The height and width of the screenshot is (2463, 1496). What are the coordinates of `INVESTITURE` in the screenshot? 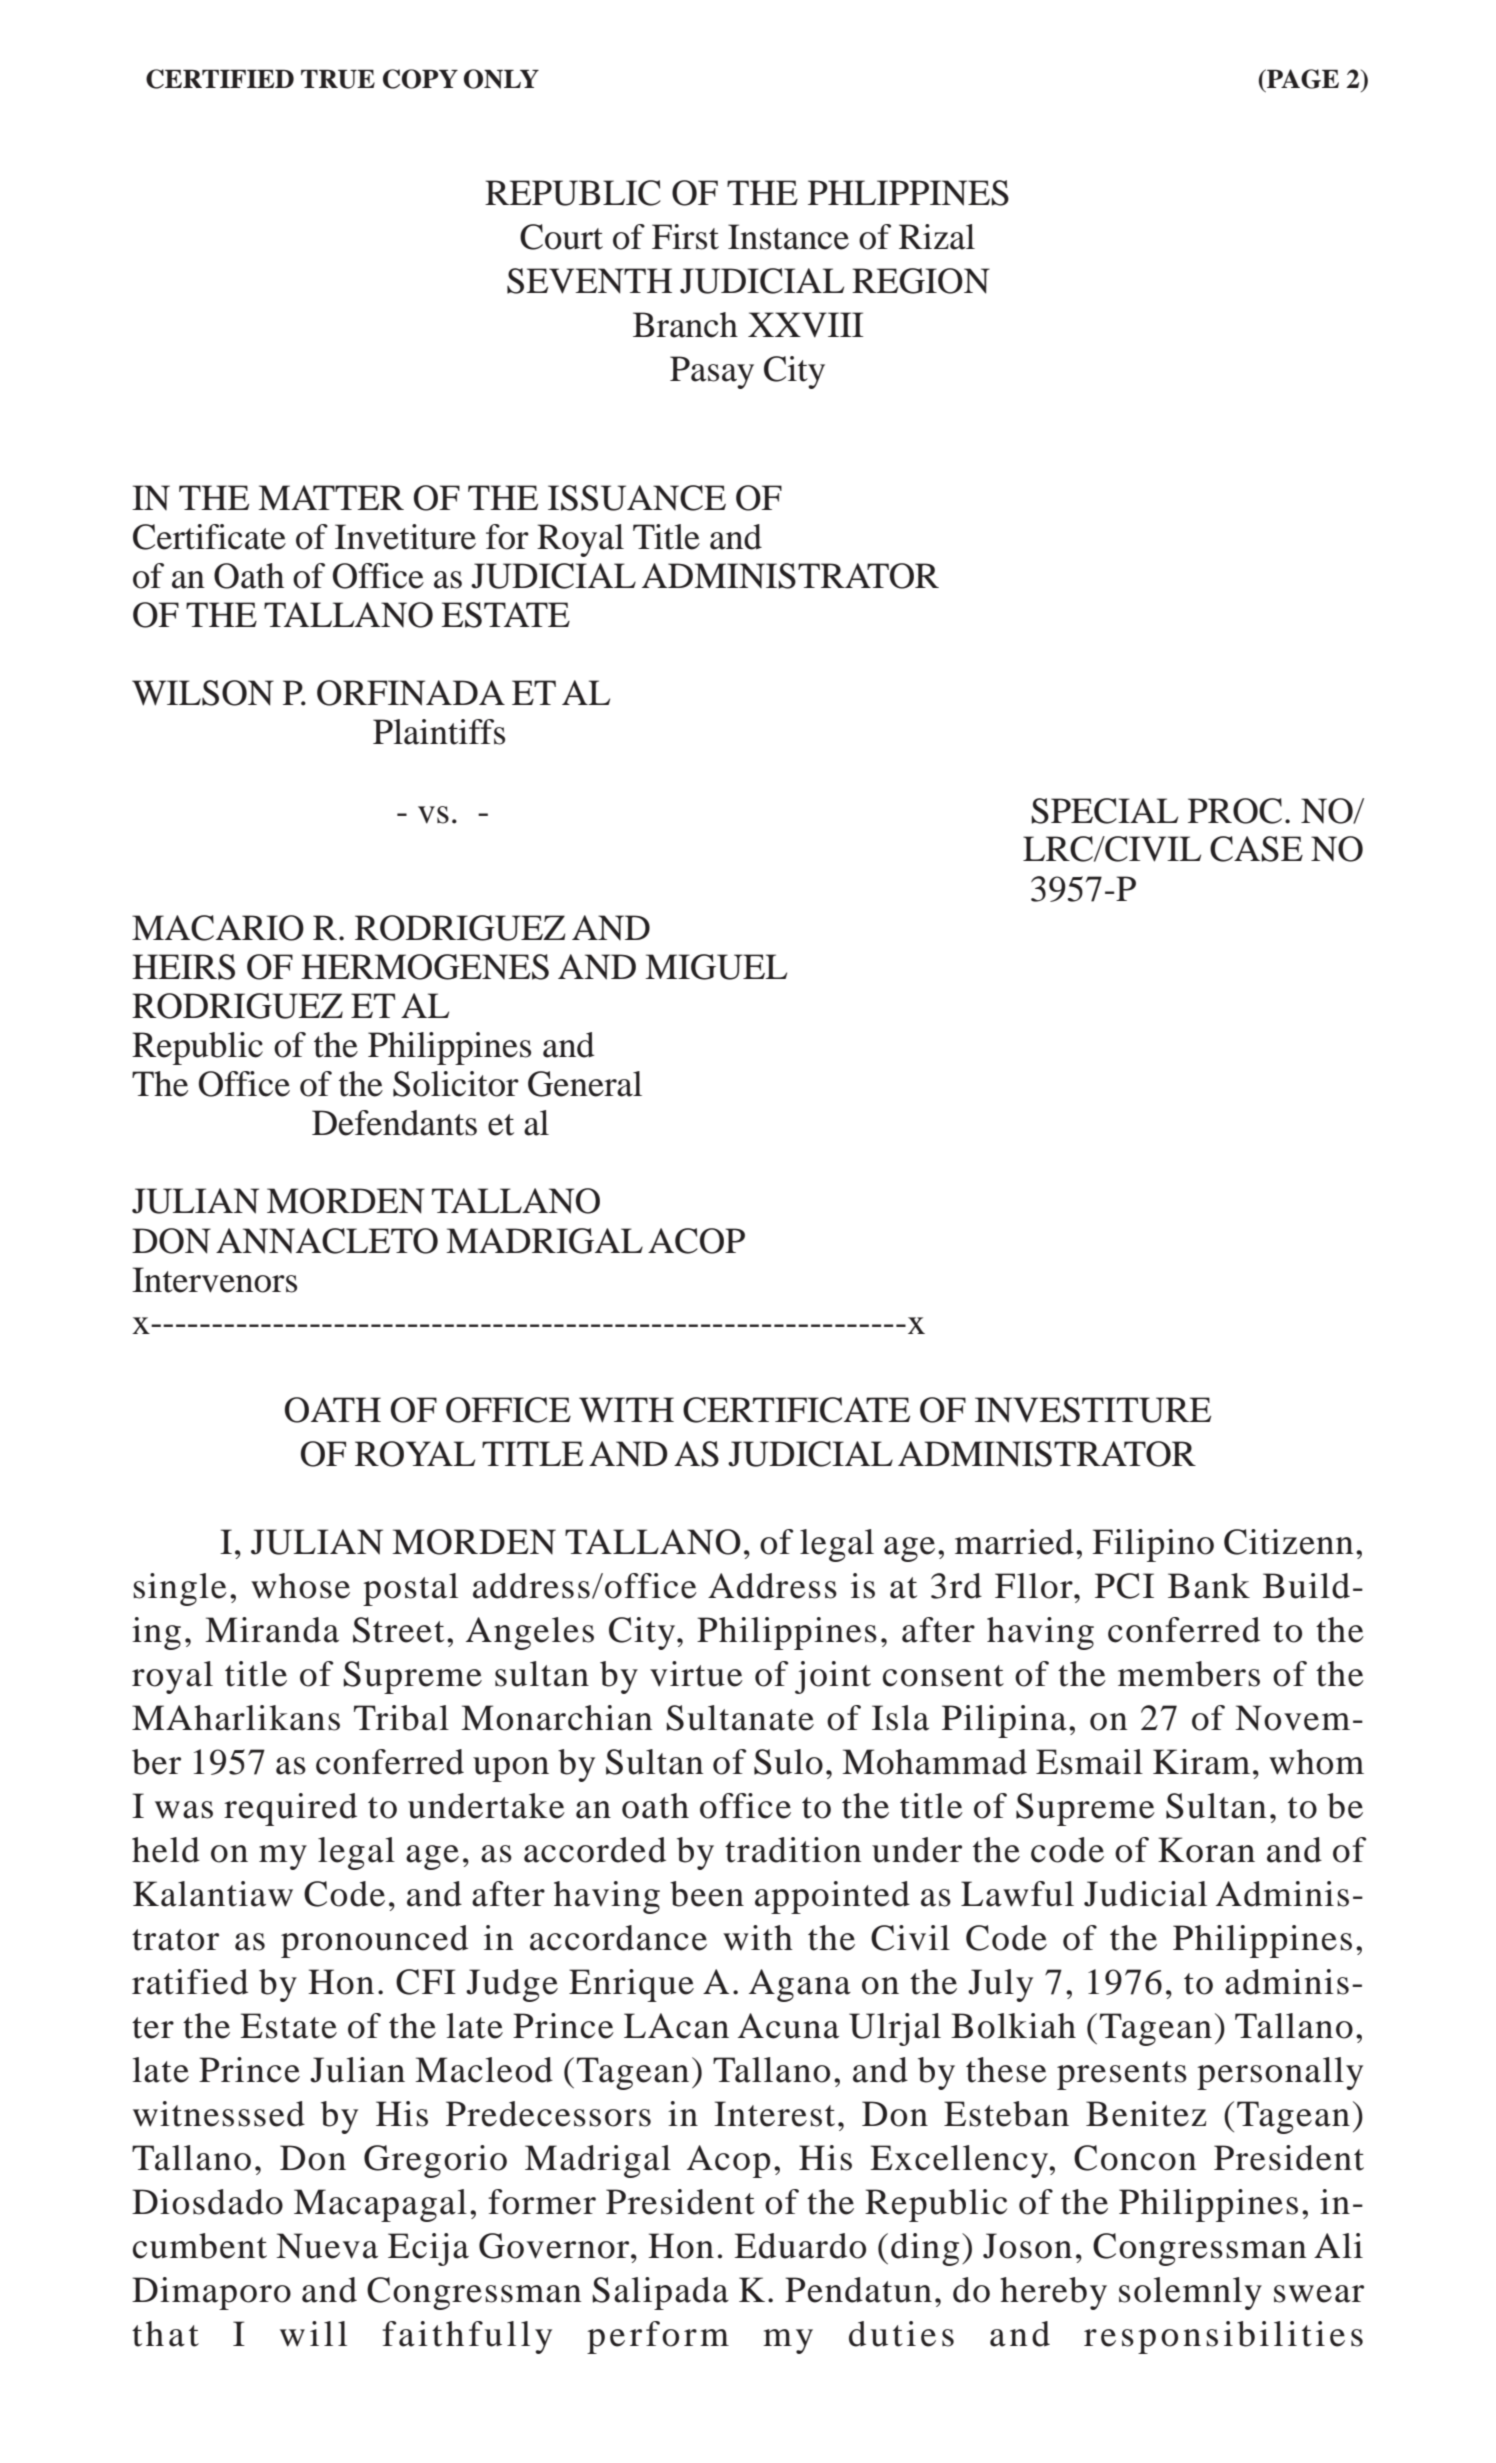 It's located at (1093, 1410).
